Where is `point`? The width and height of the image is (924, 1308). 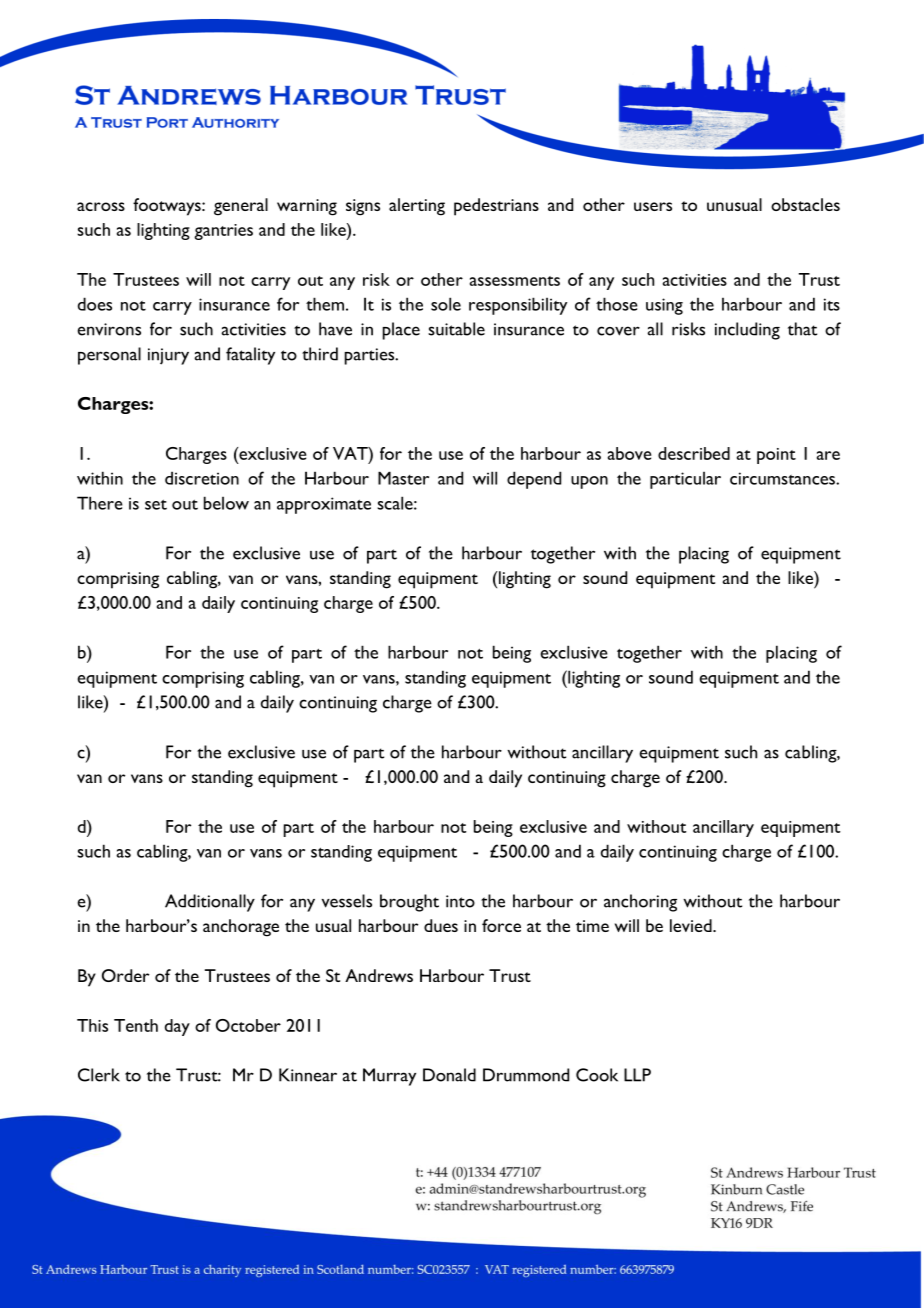 point is located at coordinates (776, 456).
